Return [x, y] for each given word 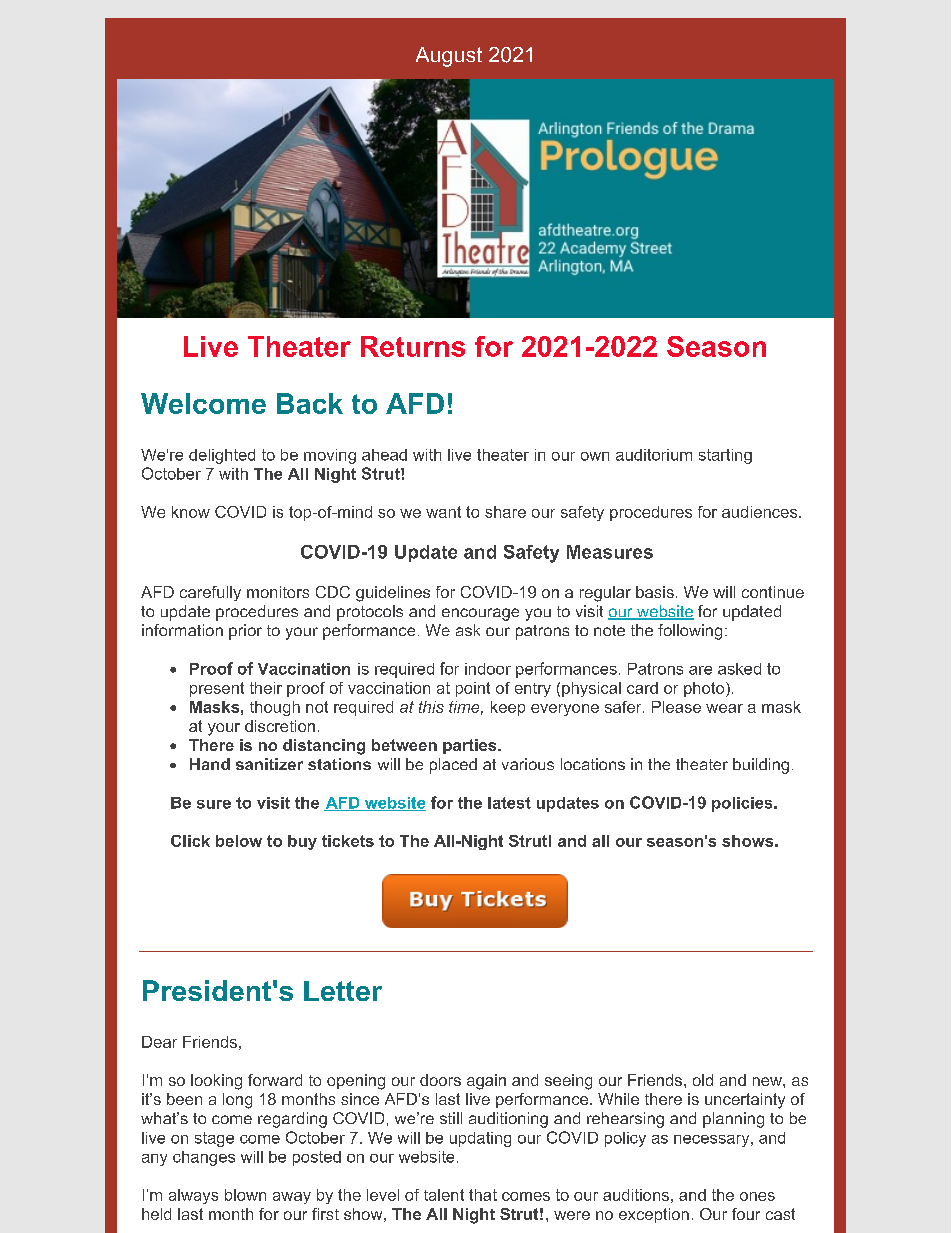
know [191, 512]
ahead [384, 455]
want [443, 512]
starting [725, 456]
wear [724, 708]
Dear [159, 1042]
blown [245, 1195]
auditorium [654, 455]
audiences [761, 512]
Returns [413, 346]
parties [471, 746]
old [703, 1080]
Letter [343, 991]
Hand [210, 764]
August [449, 57]
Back [310, 403]
